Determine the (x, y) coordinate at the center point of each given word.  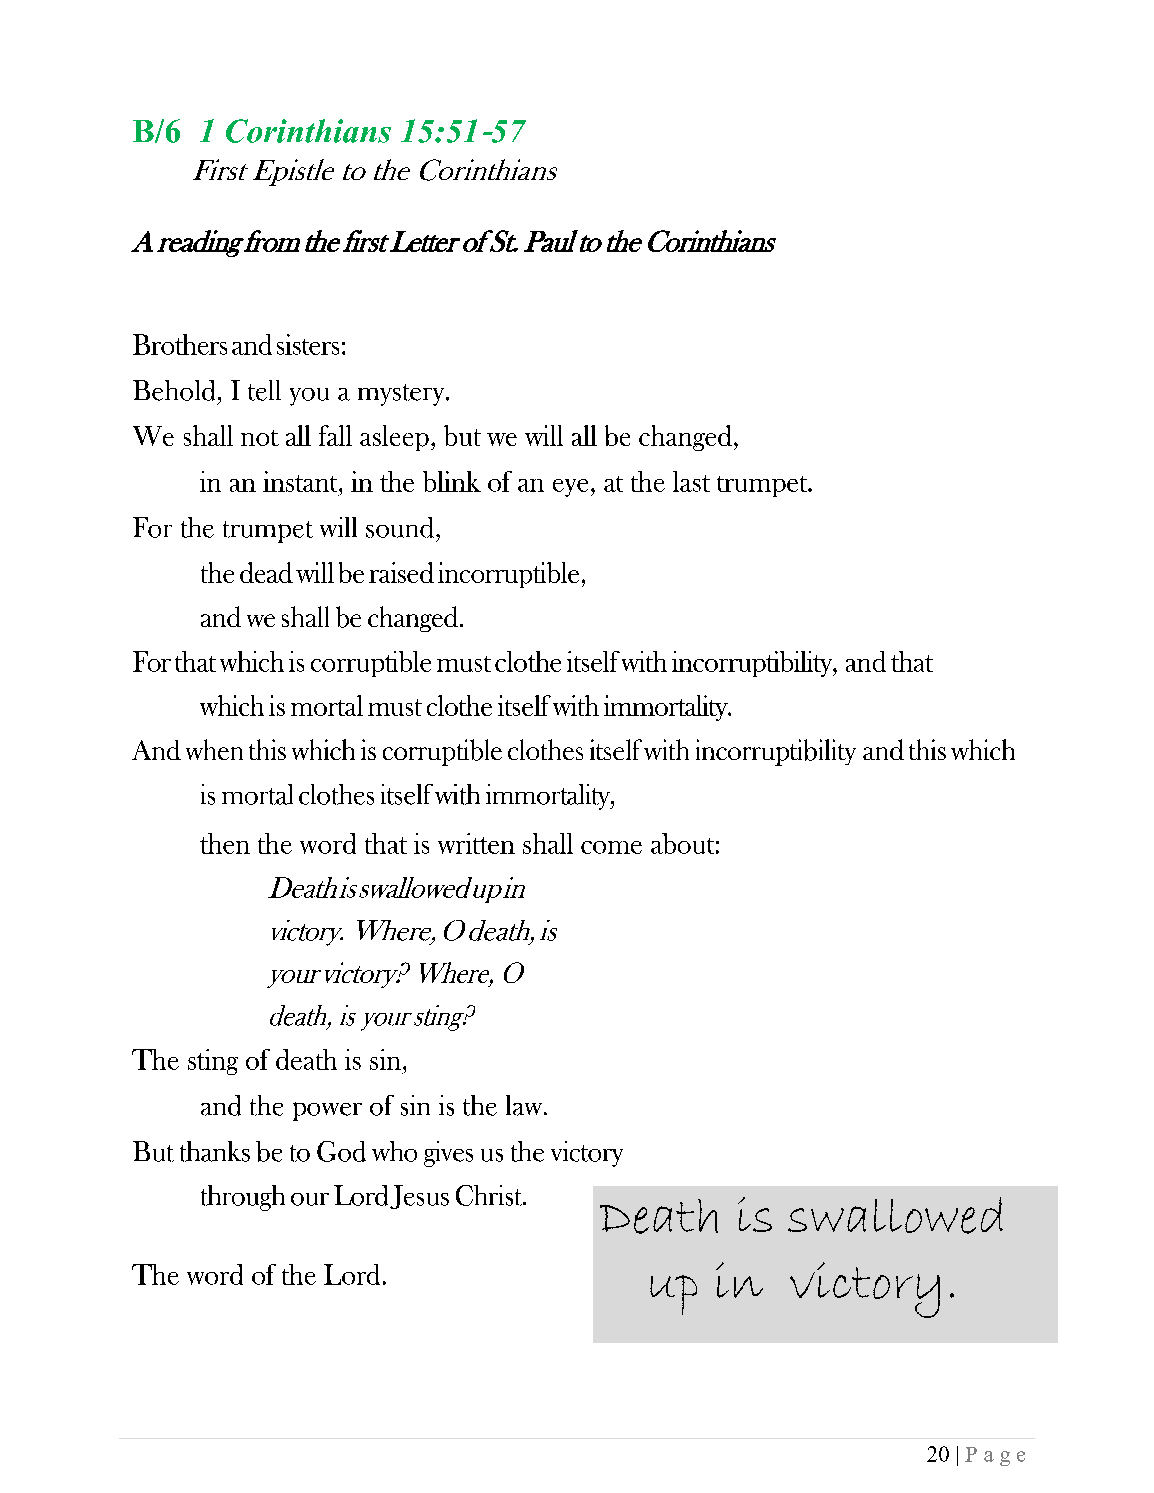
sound (401, 527)
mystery (402, 395)
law (525, 1105)
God (341, 1151)
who (394, 1151)
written (476, 843)
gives (448, 1154)
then (225, 843)
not (260, 438)
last (691, 481)
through (243, 1198)
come (611, 847)
